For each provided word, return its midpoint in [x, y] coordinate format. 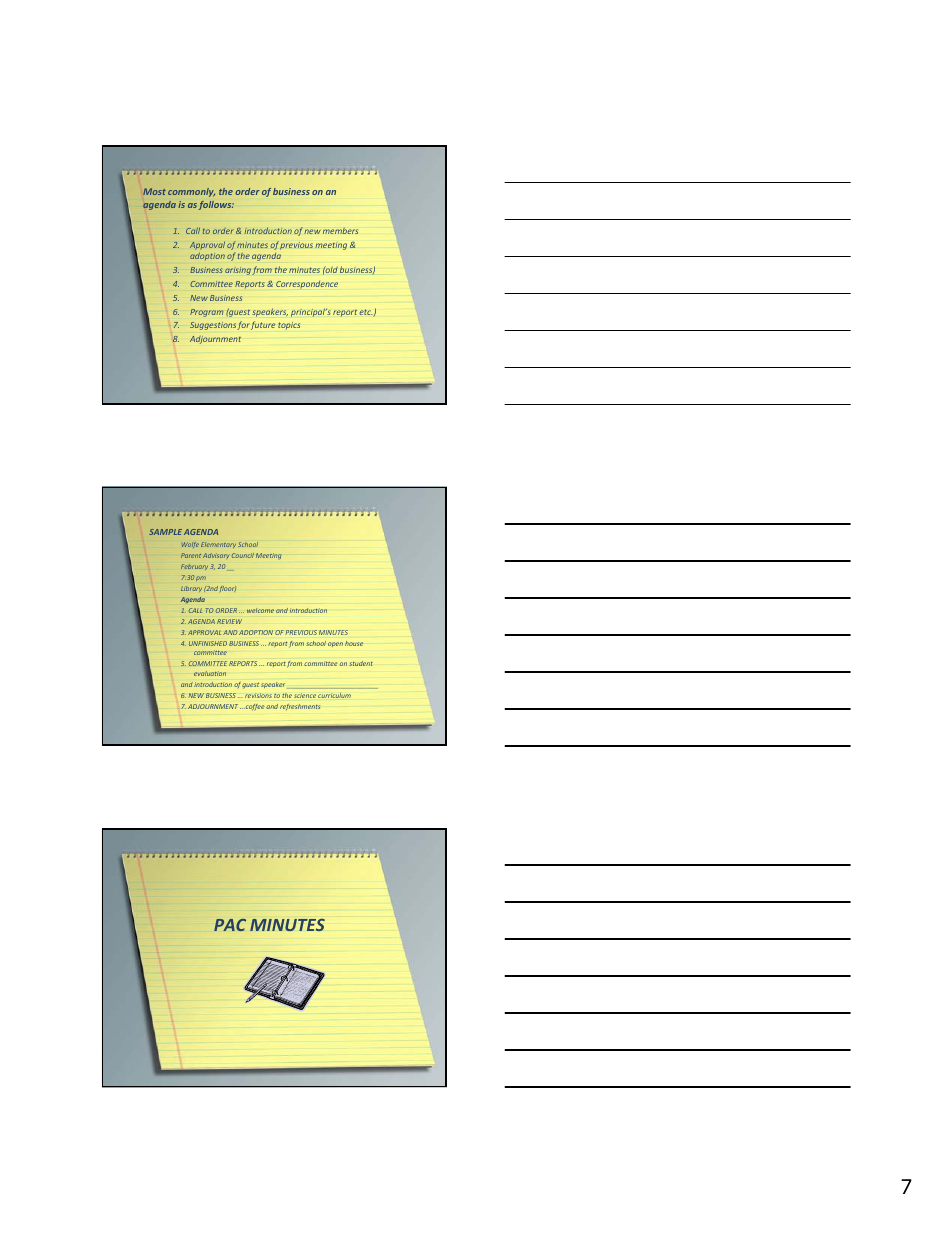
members [340, 230]
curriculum [334, 695]
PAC [230, 925]
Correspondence [307, 285]
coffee [254, 707]
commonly [191, 192]
